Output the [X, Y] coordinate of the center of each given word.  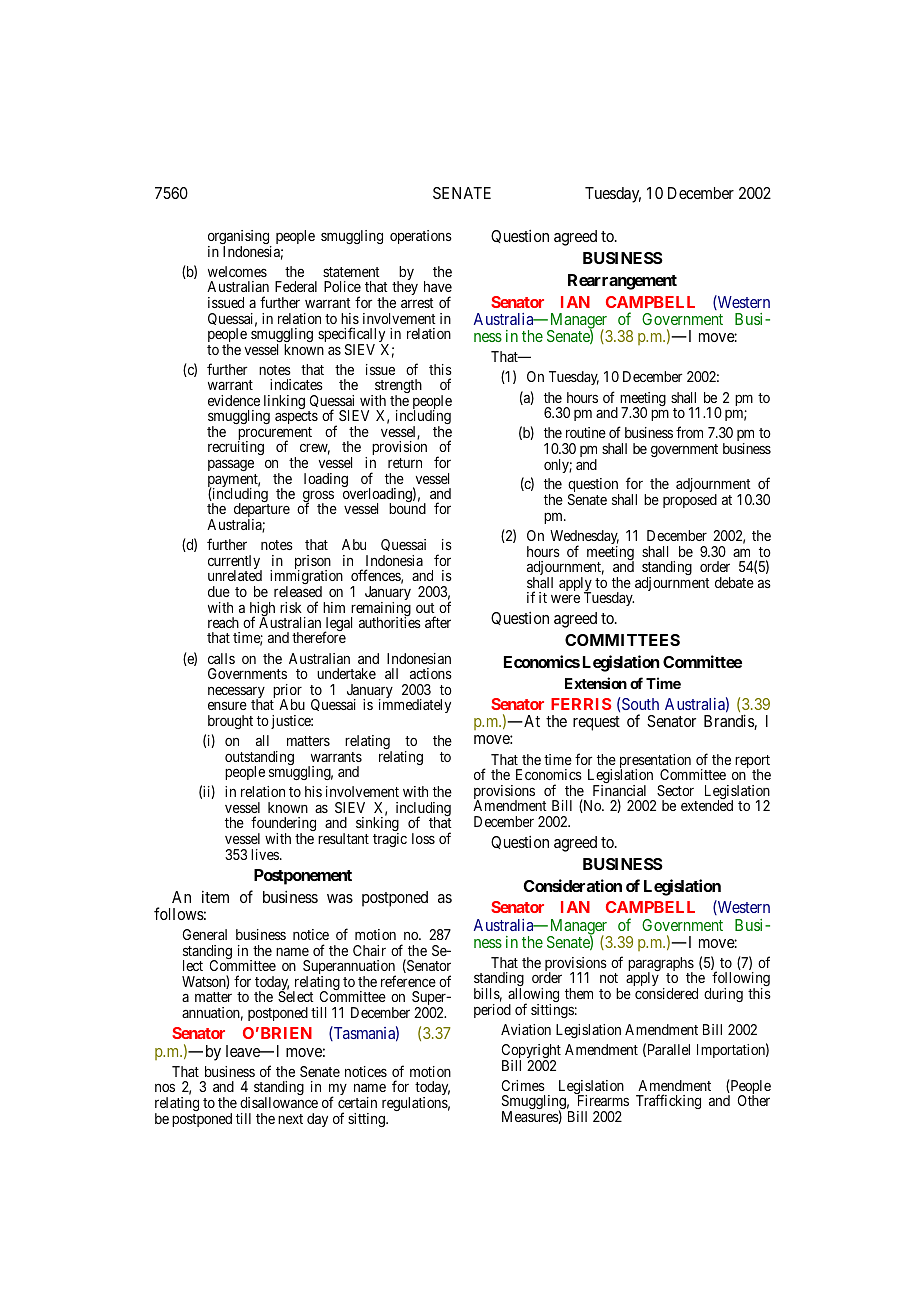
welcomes [237, 271]
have [438, 286]
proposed [690, 501]
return [405, 463]
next [290, 1119]
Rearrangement [622, 282]
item [215, 897]
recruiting [236, 448]
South [640, 704]
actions [431, 673]
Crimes [523, 1085]
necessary [236, 693]
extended [707, 805]
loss [423, 838]
